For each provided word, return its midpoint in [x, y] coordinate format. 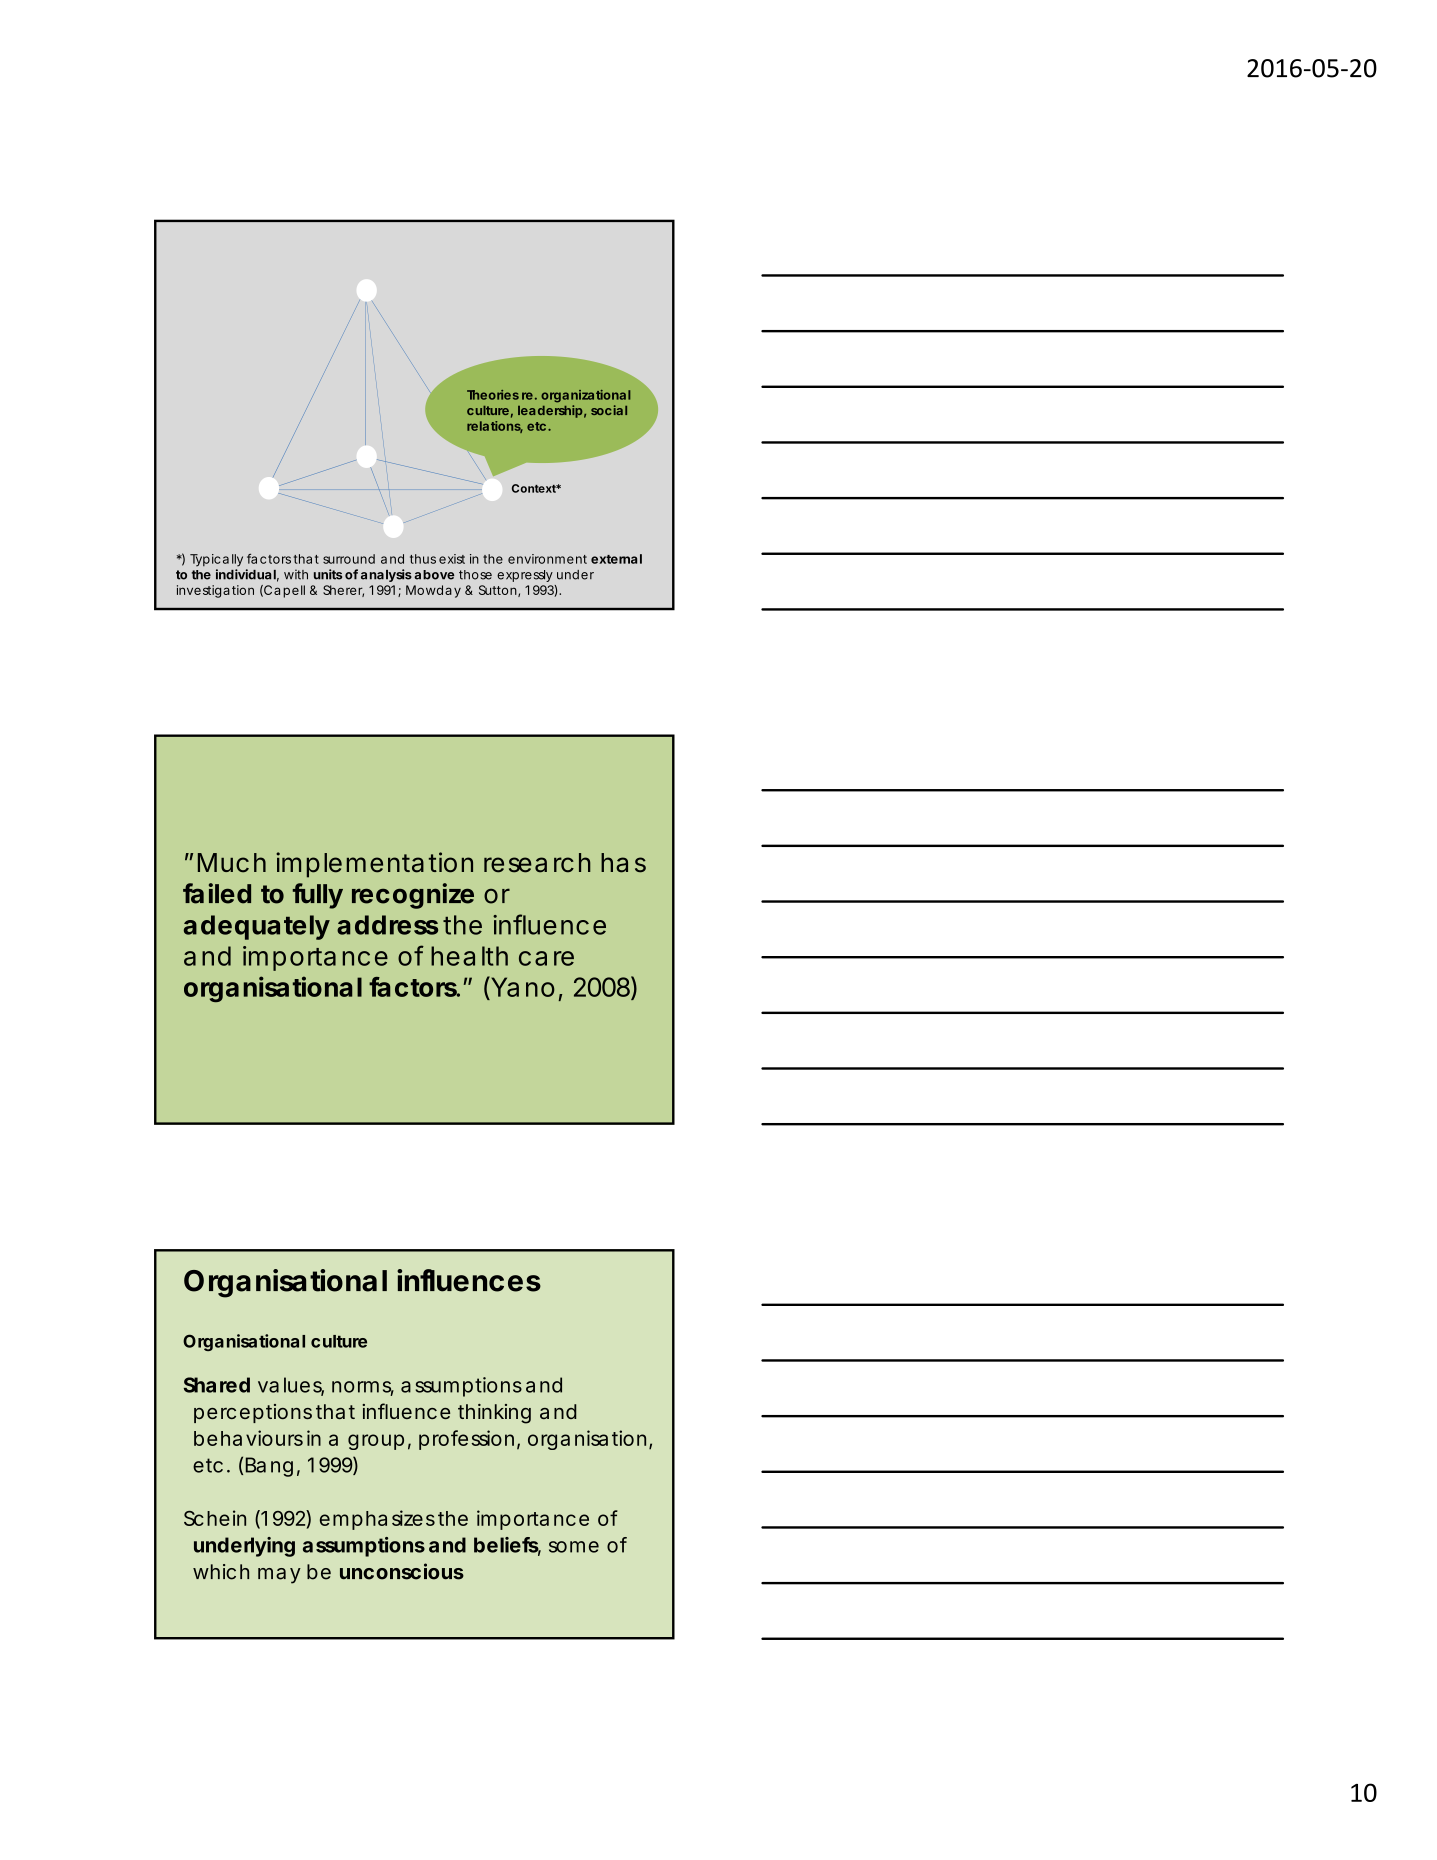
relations [495, 427]
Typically [216, 560]
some [574, 1547]
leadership [550, 411]
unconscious [402, 1571]
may [279, 1576]
